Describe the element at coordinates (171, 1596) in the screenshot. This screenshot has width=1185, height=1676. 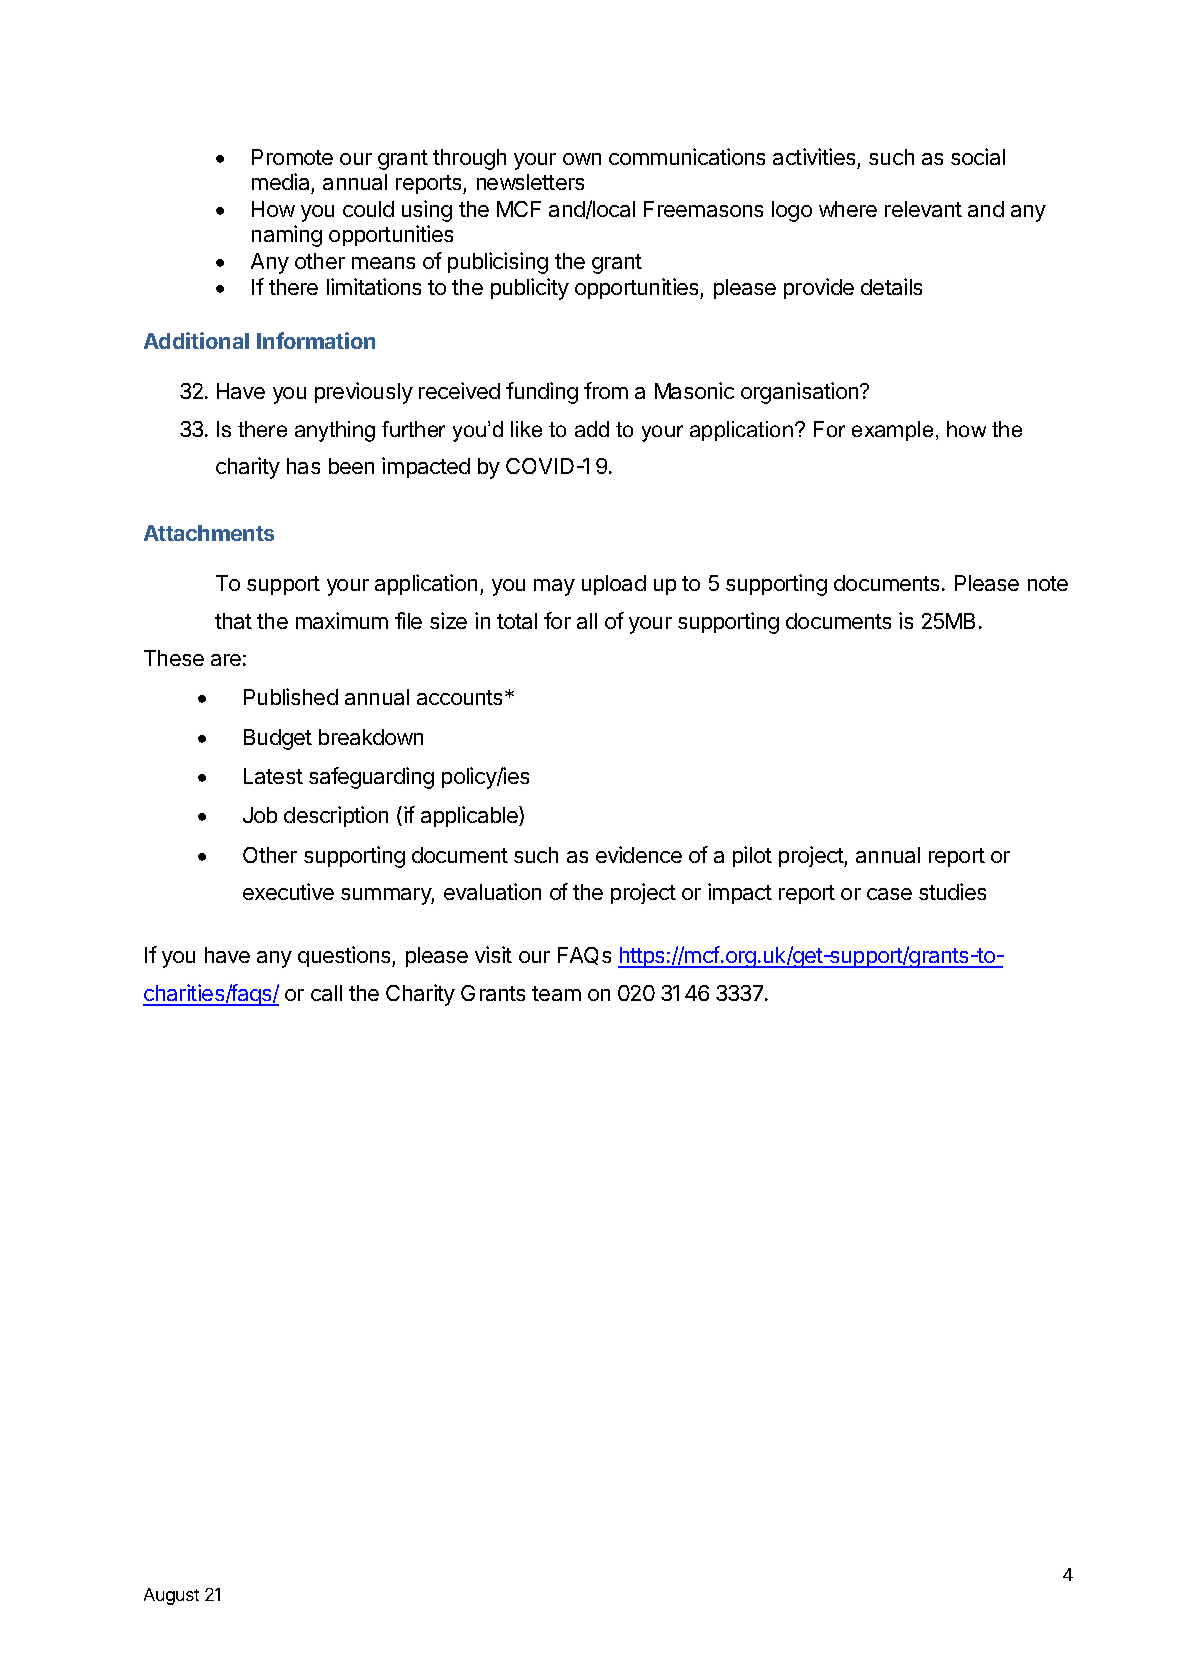
I see `August` at that location.
